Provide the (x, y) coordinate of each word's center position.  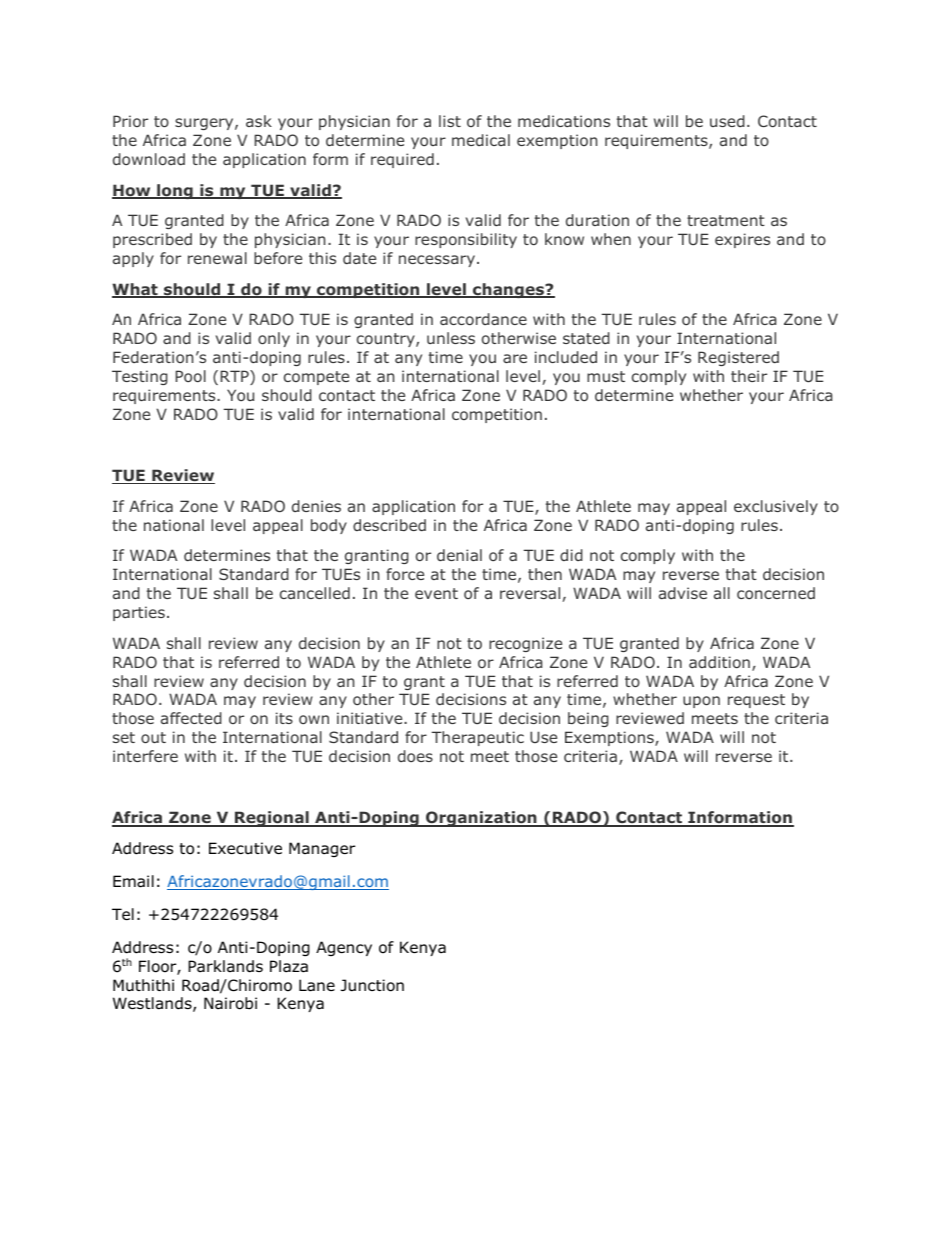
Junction (372, 985)
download (149, 159)
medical (481, 140)
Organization (481, 819)
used (727, 121)
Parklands (225, 966)
